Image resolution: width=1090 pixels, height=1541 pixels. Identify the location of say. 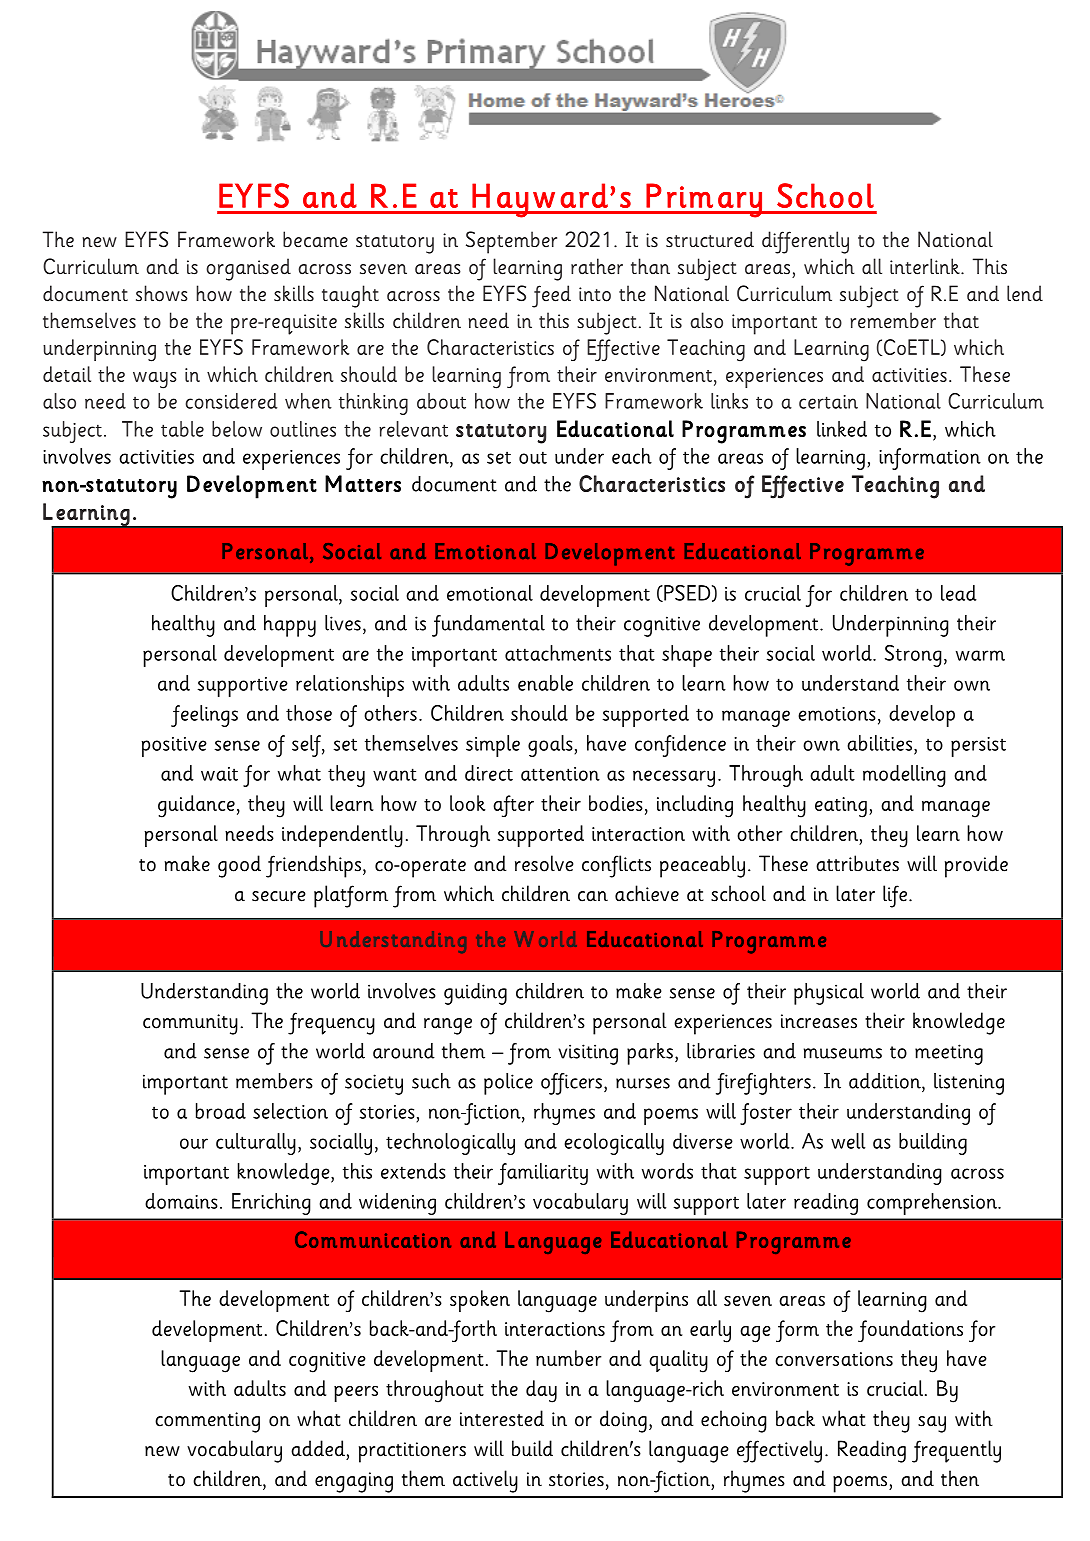
(932, 1424).
